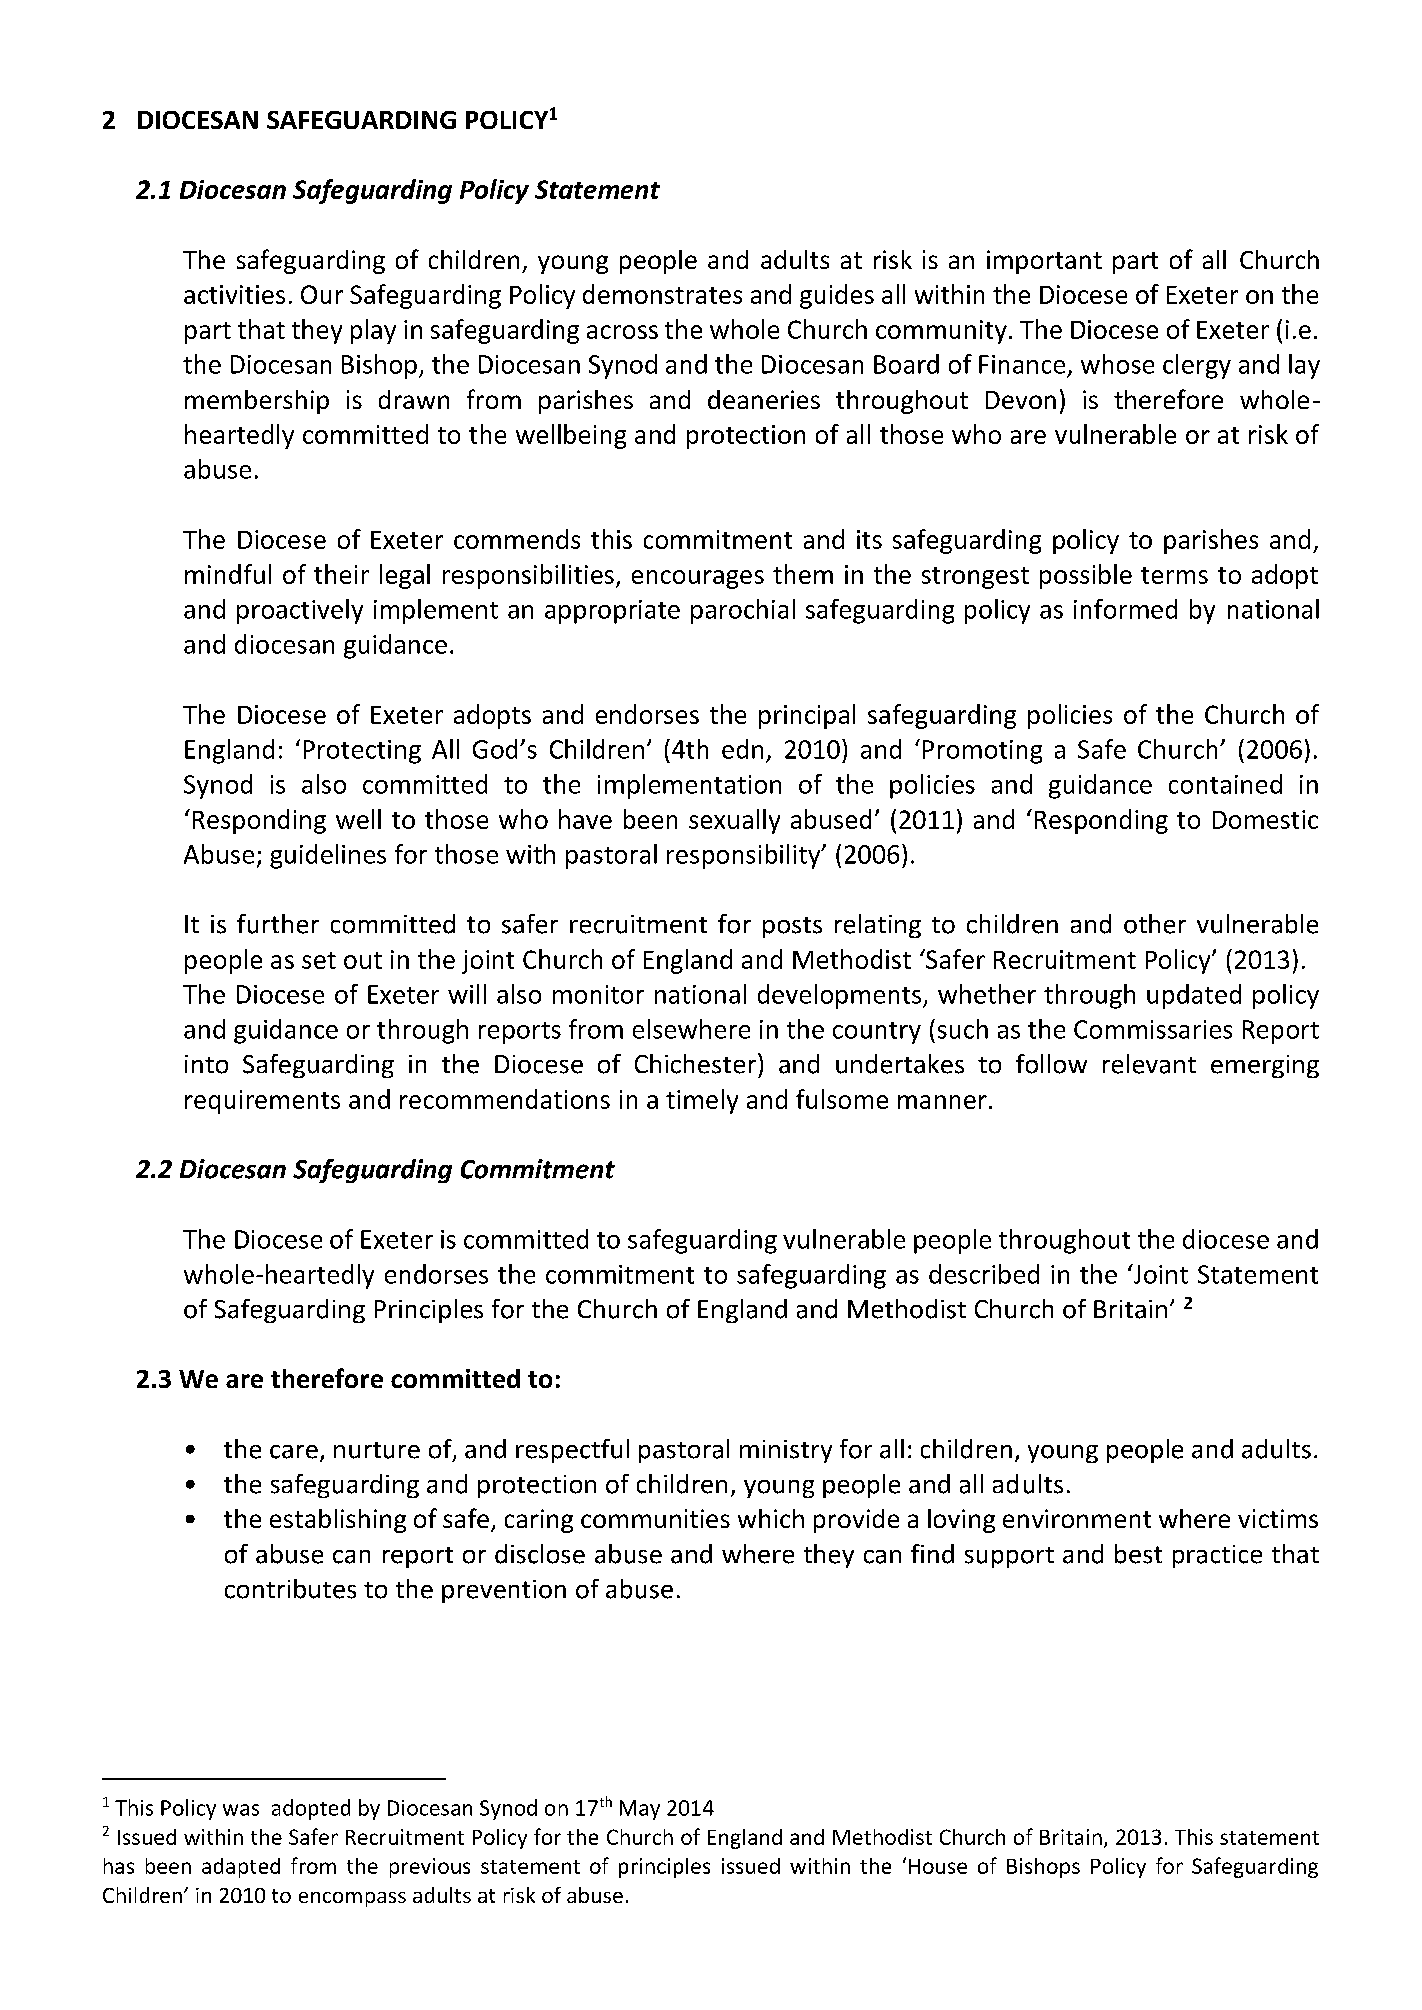 This page has width=1422, height=2010. What do you see at coordinates (241, 1868) in the page?
I see `adapted` at bounding box center [241, 1868].
